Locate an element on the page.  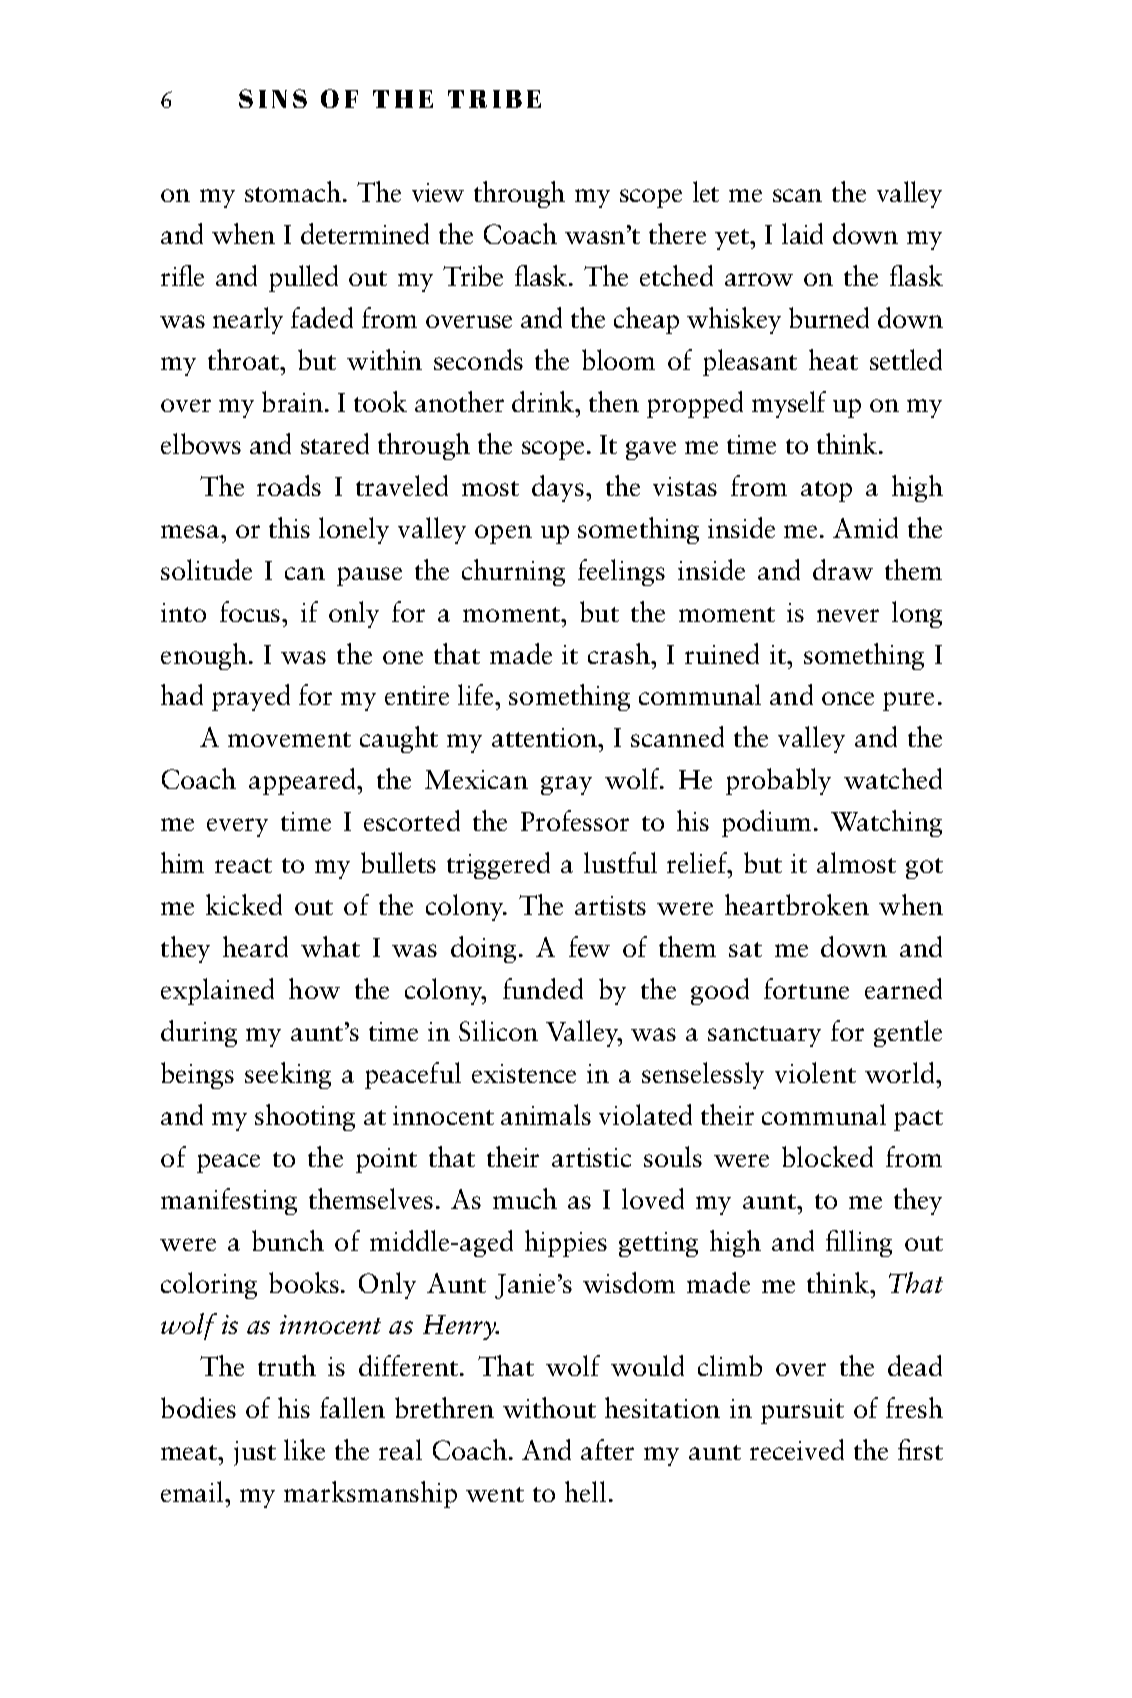
view is located at coordinates (438, 192).
